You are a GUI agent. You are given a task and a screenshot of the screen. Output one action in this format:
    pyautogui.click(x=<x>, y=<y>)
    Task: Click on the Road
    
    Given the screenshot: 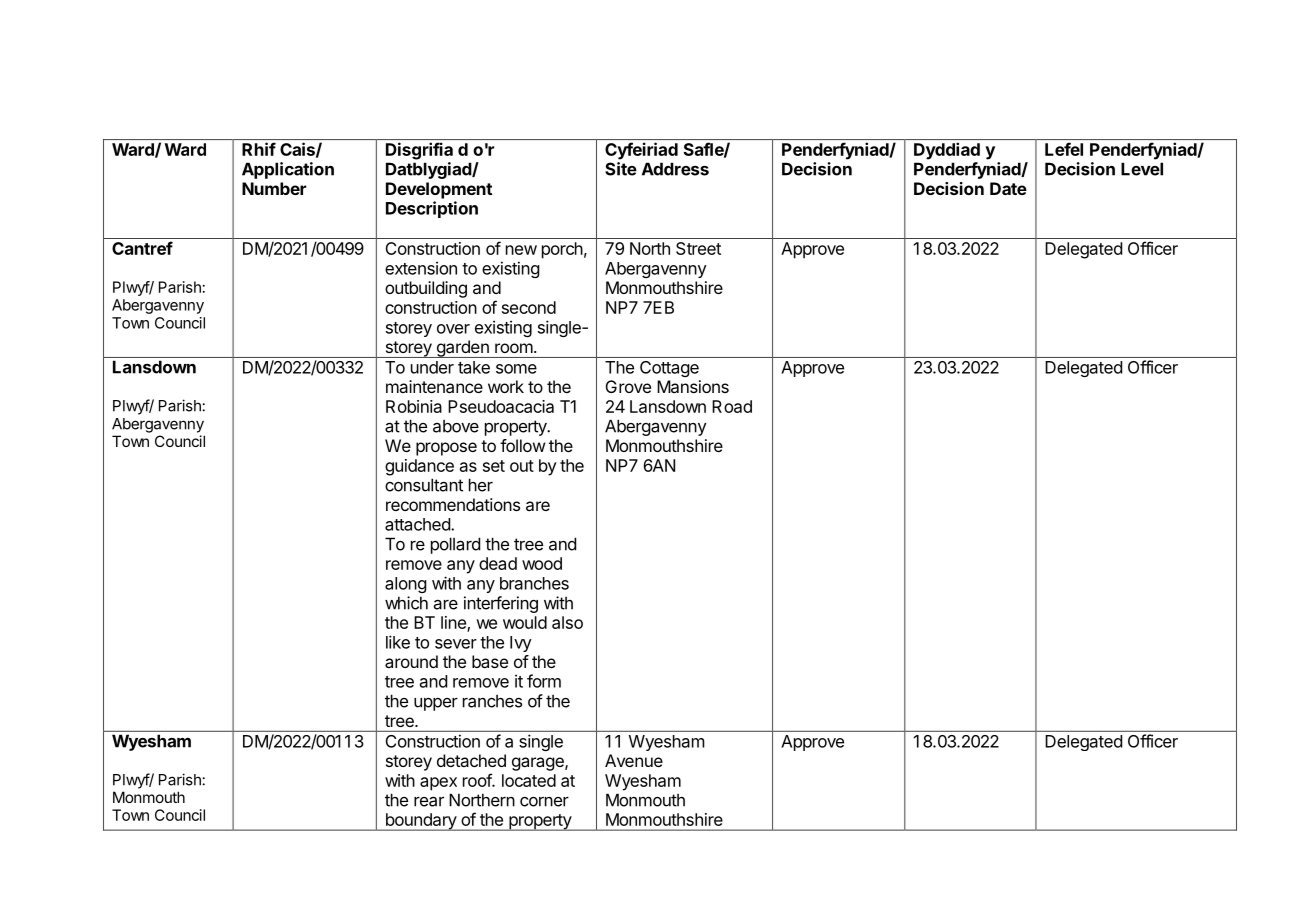 What is the action you would take?
    pyautogui.click(x=732, y=406)
